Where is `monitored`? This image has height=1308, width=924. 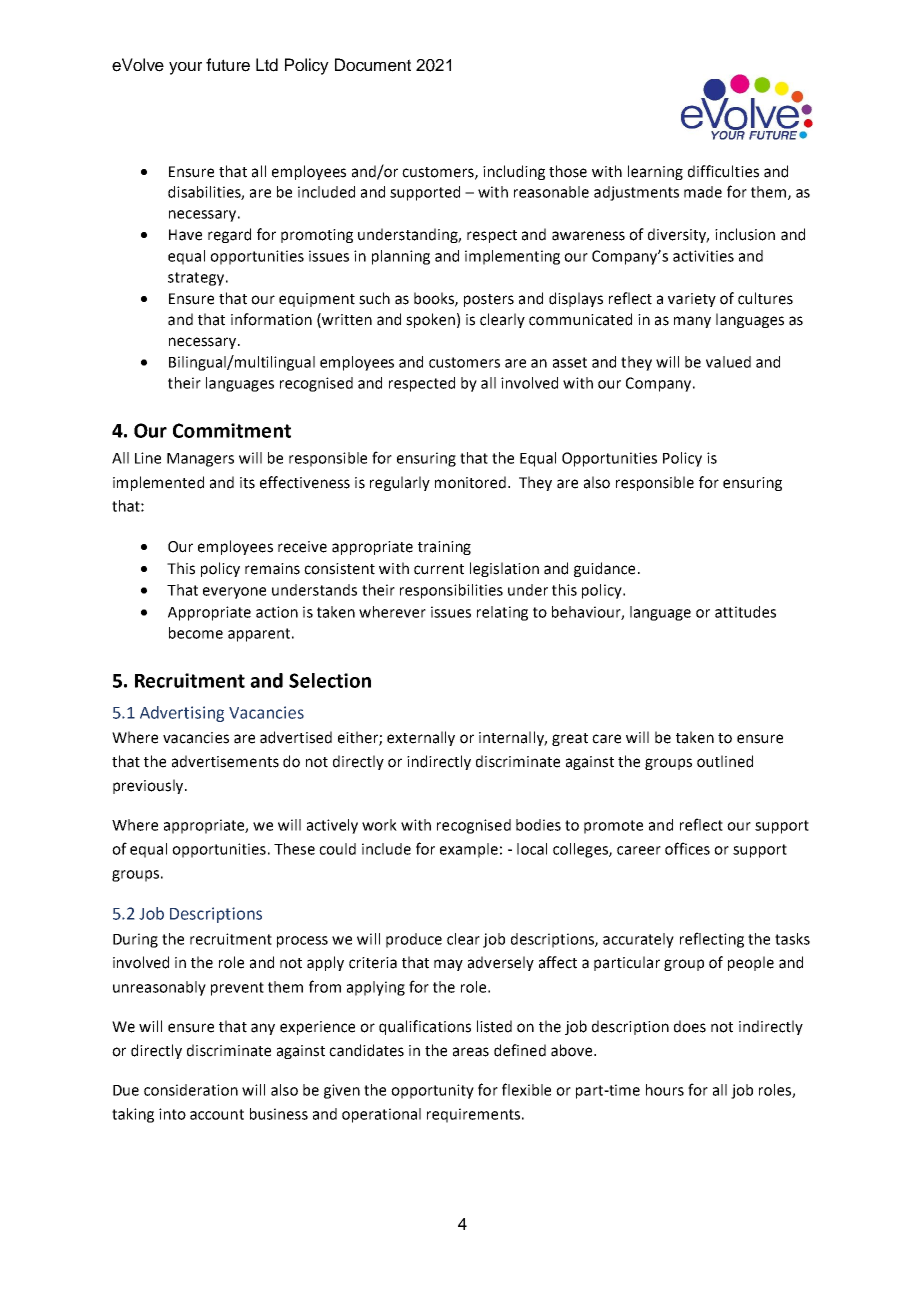
monitored is located at coordinates (470, 482).
